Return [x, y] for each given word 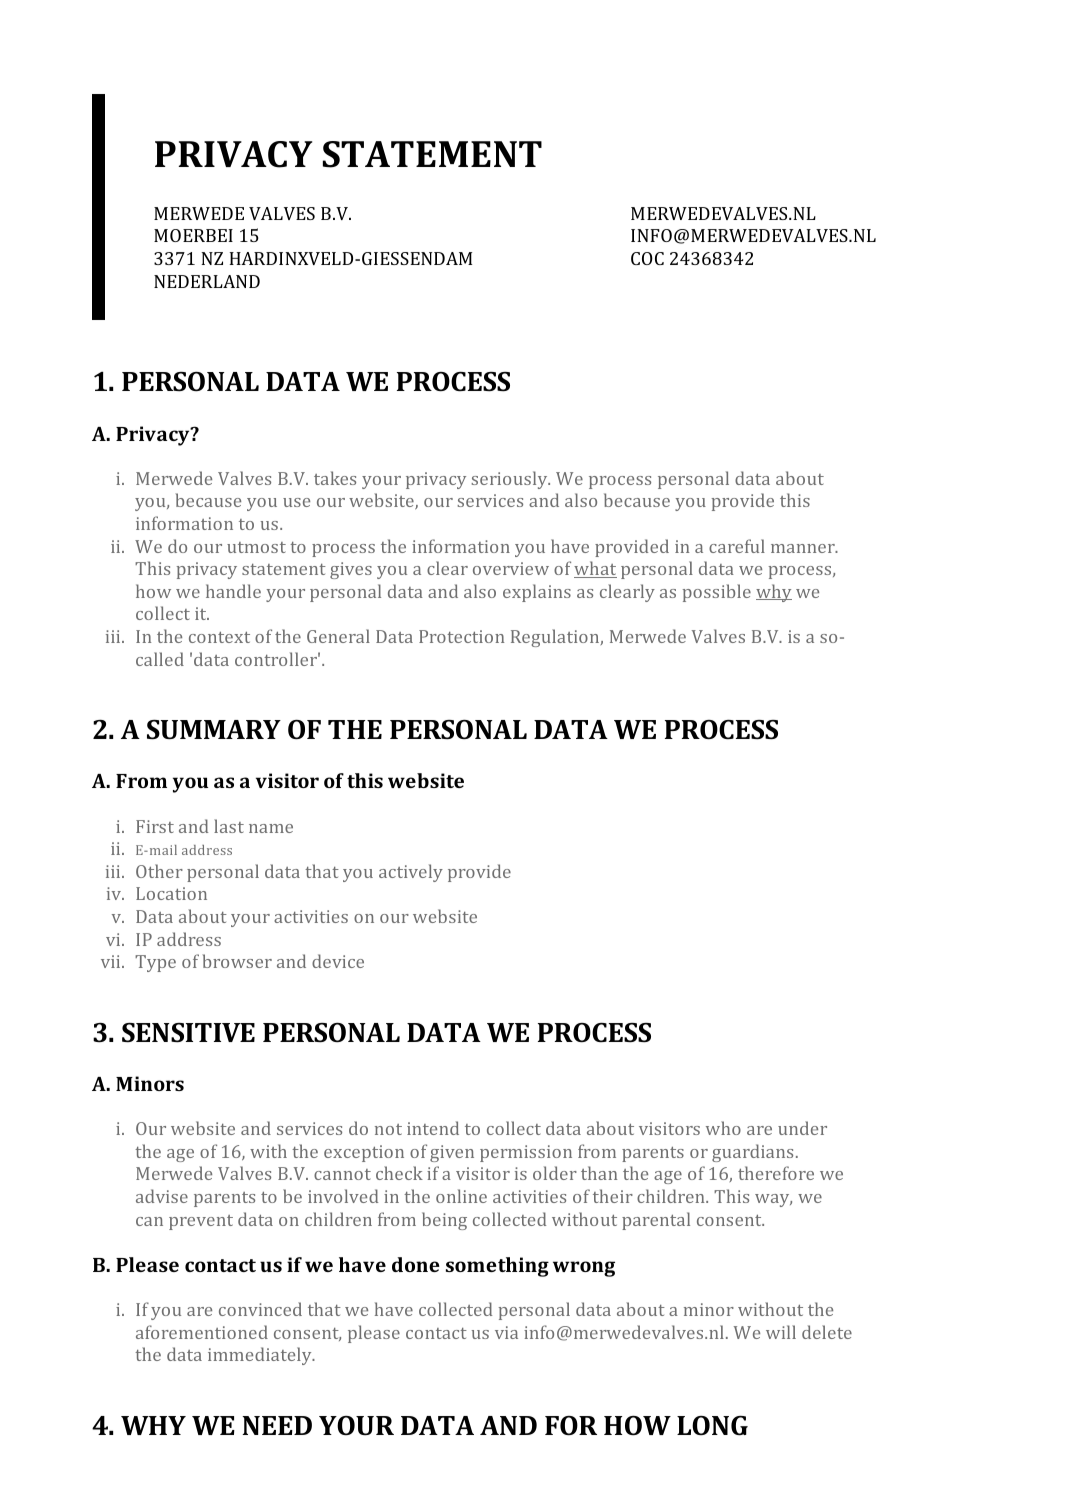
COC [647, 258]
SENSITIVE [188, 1033]
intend [433, 1128]
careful [737, 546]
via [506, 1332]
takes [335, 478]
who [723, 1128]
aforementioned [202, 1332]
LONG [712, 1426]
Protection [461, 636]
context [219, 637]
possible [717, 593]
